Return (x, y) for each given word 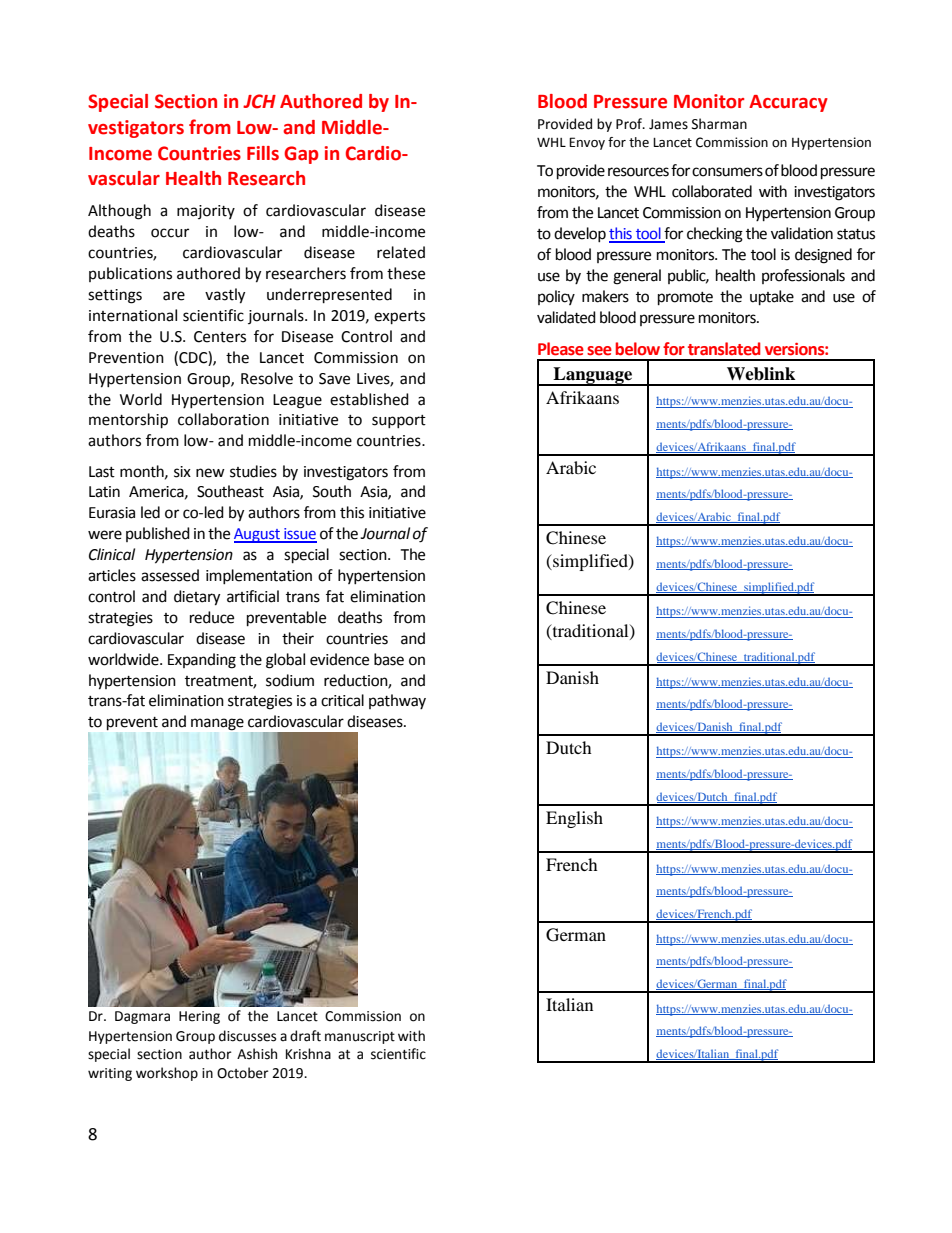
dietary (197, 598)
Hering (199, 1017)
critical (342, 700)
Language (593, 376)
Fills (263, 153)
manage (217, 724)
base (389, 659)
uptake (772, 298)
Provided (565, 124)
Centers (220, 337)
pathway (397, 701)
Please (561, 349)
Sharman (719, 124)
